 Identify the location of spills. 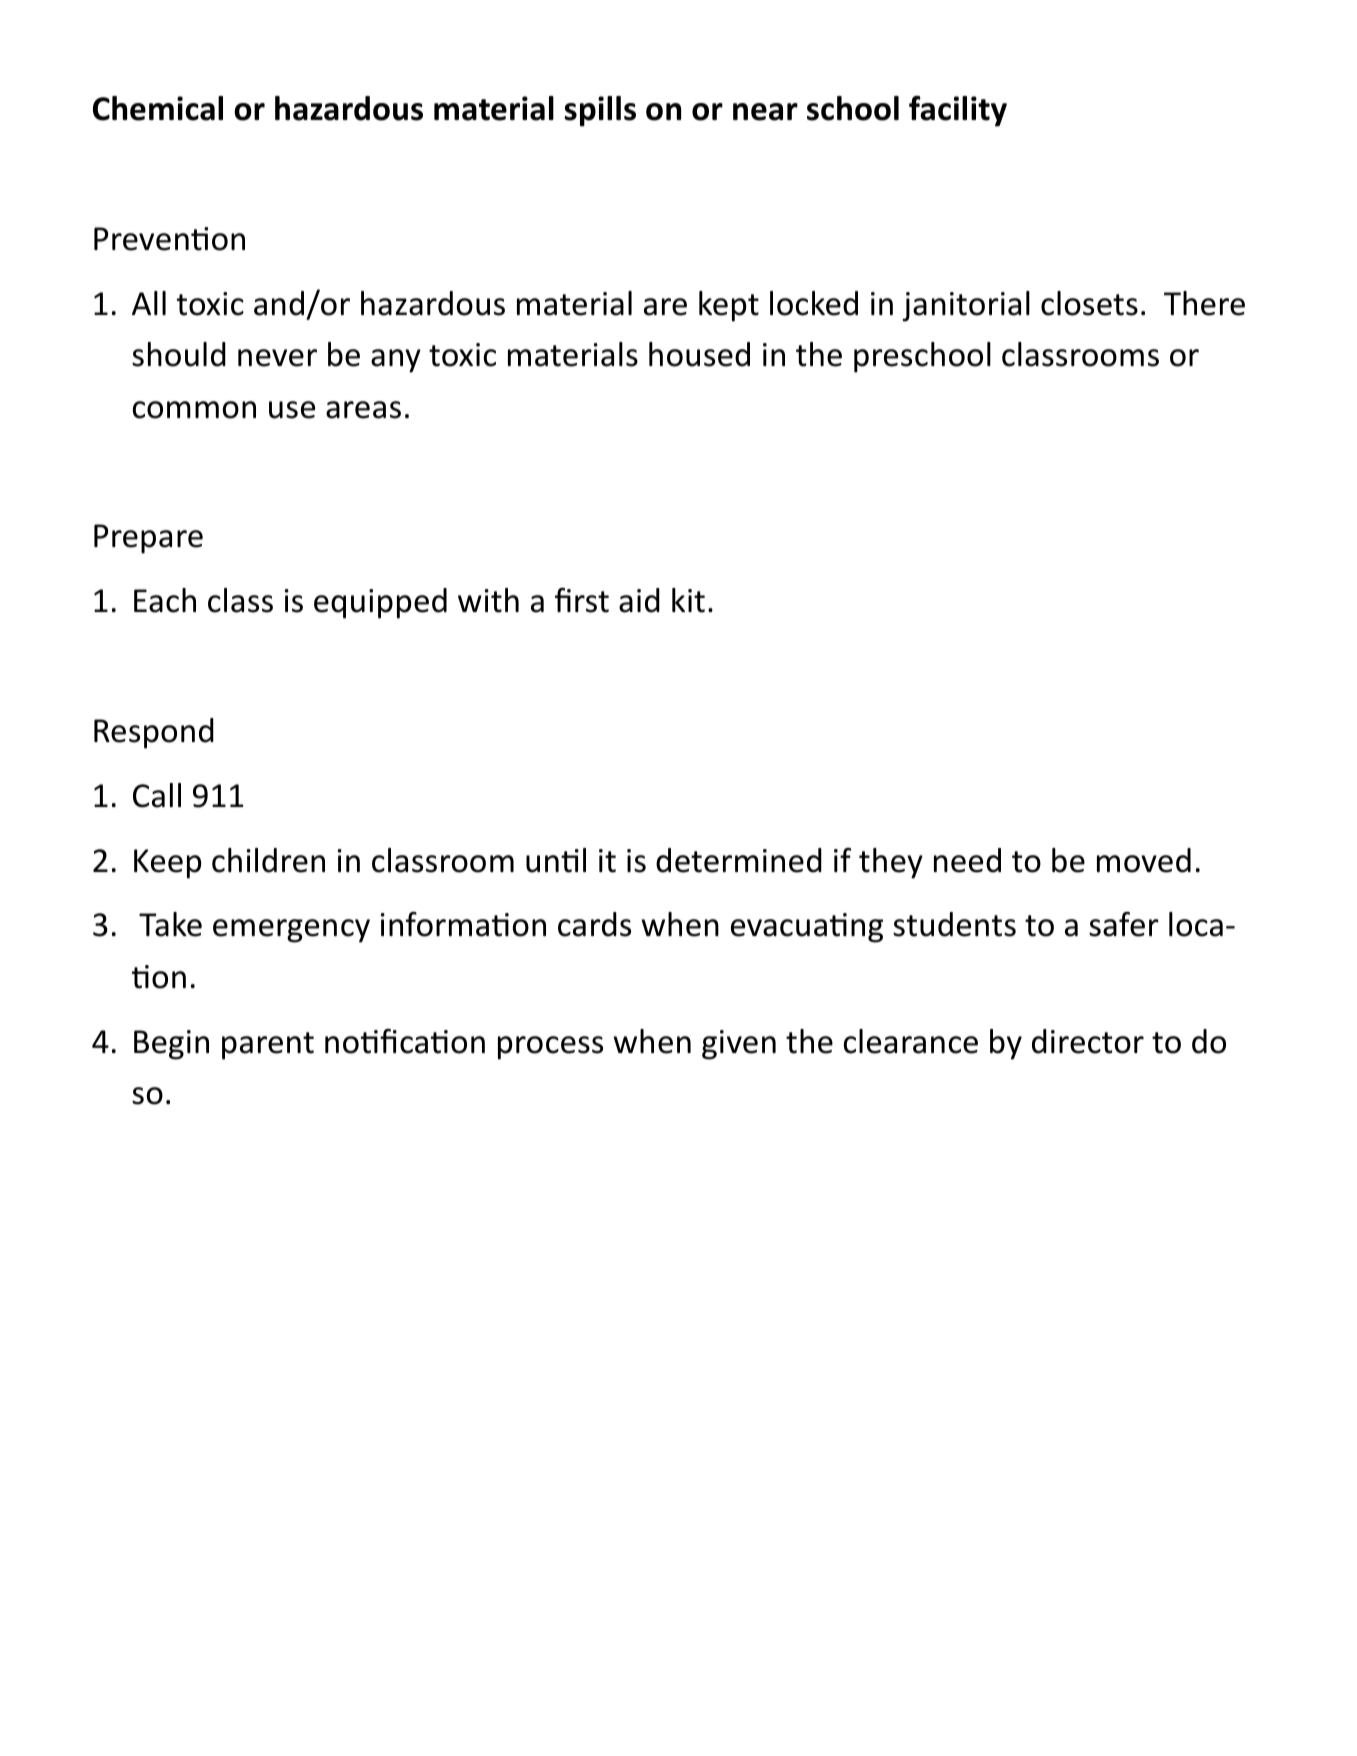
(600, 111).
